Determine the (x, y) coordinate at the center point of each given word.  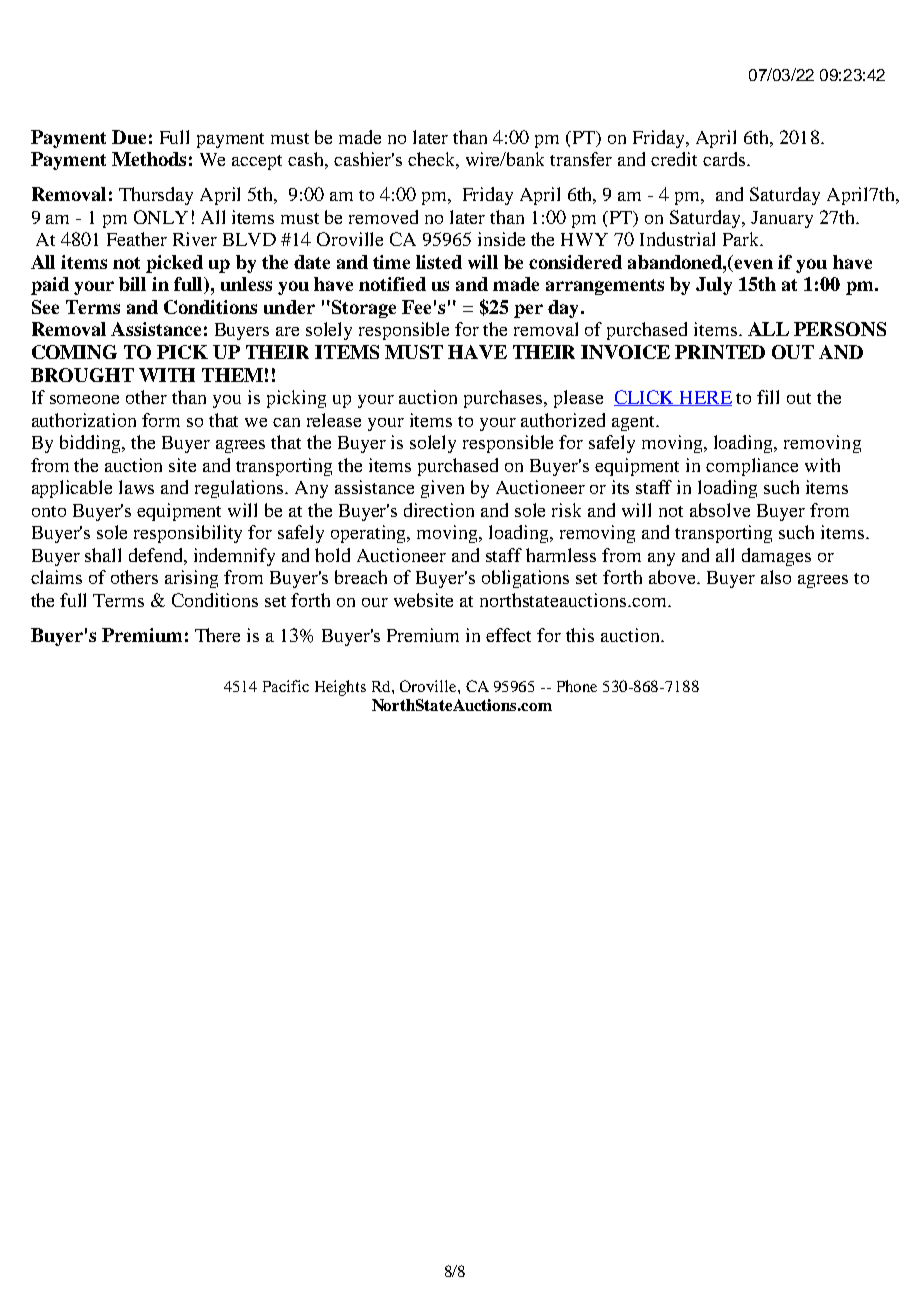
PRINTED (720, 352)
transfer (581, 159)
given (442, 489)
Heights (340, 688)
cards (724, 159)
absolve (720, 510)
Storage (362, 309)
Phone (577, 686)
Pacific (286, 686)
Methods (149, 159)
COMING (74, 352)
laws (136, 487)
